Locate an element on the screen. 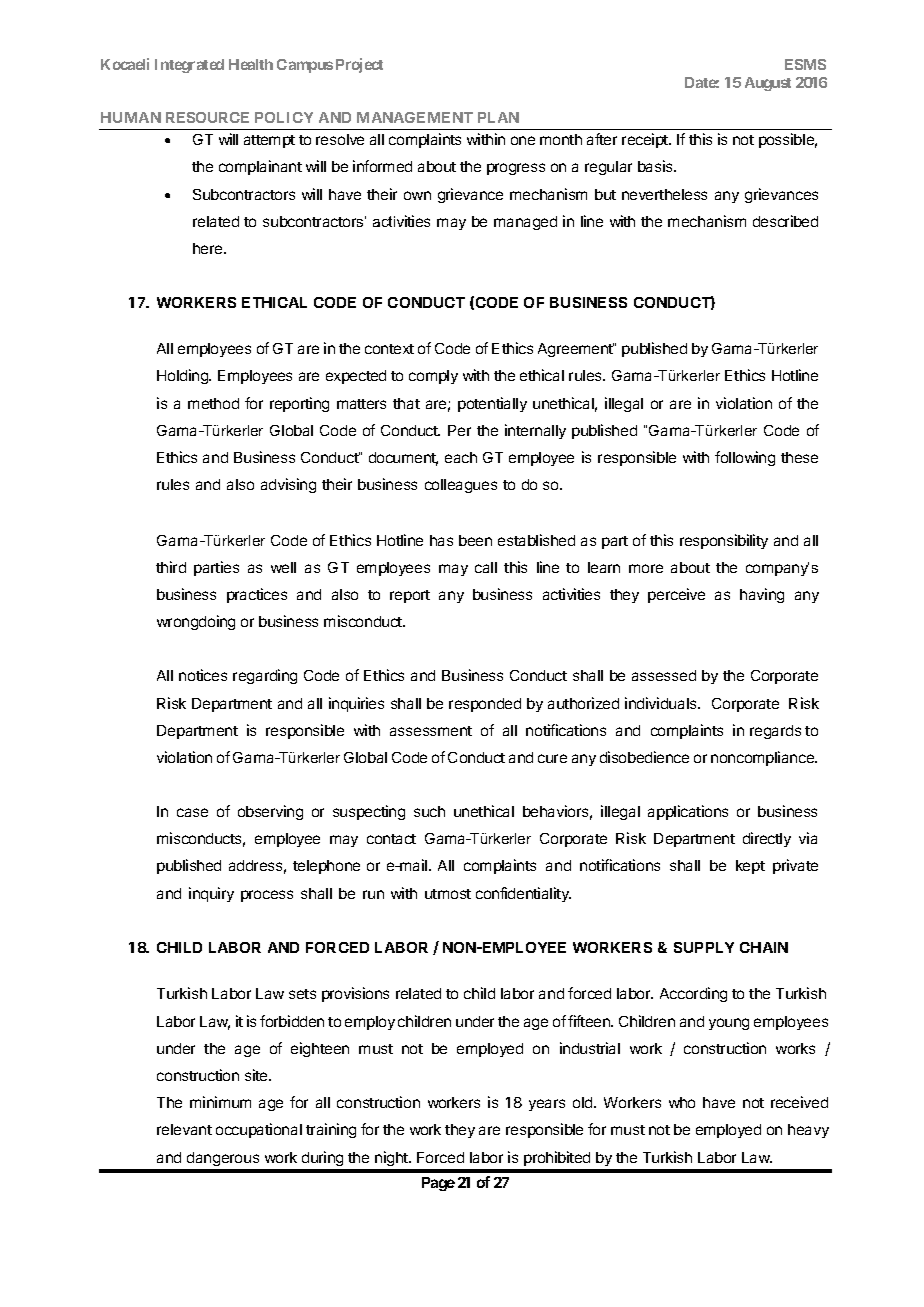 The height and width of the screenshot is (1307, 924). PLAN is located at coordinates (498, 117).
